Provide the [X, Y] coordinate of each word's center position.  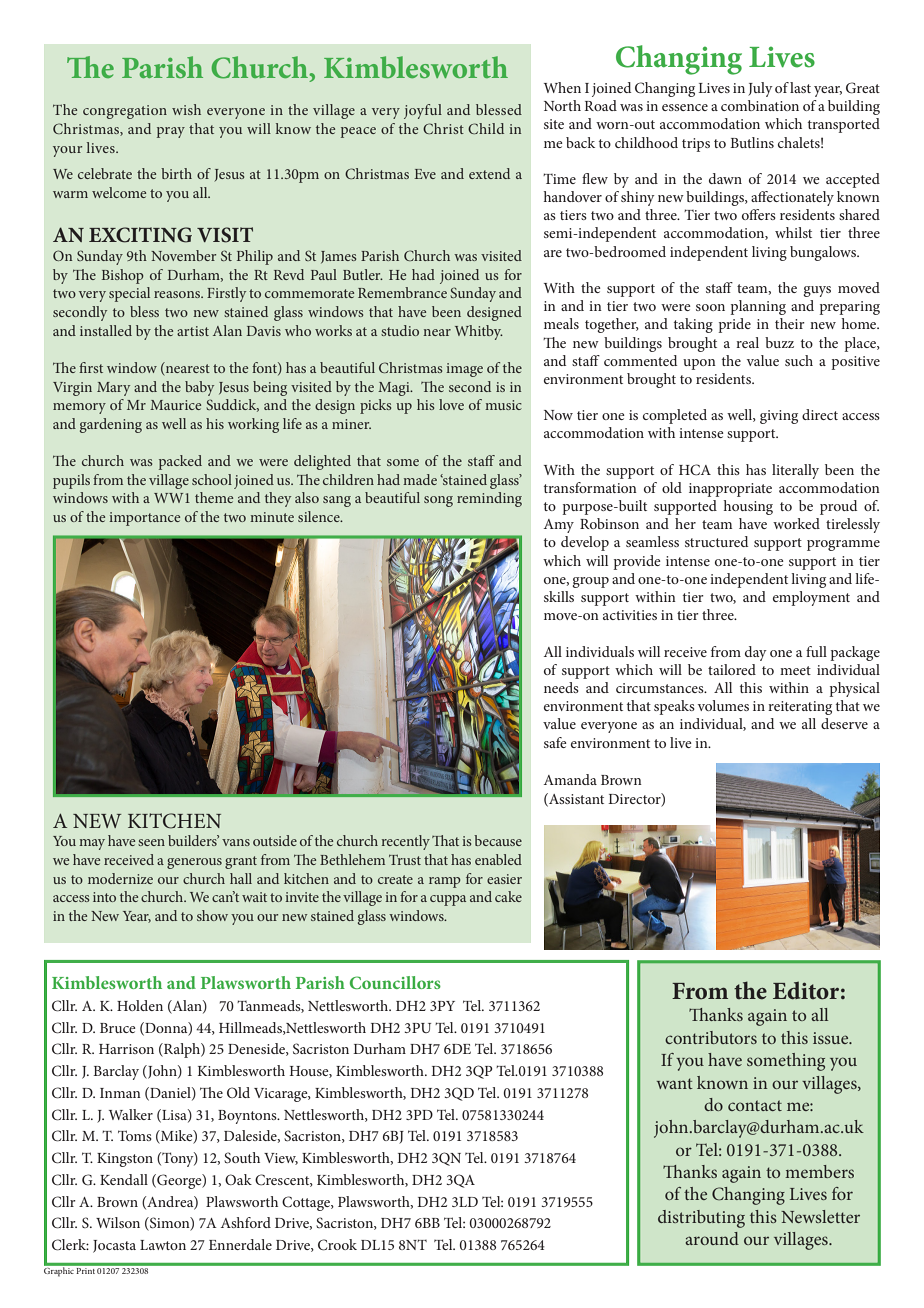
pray [171, 132]
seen [151, 842]
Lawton [163, 1245]
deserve [844, 723]
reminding [489, 499]
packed [180, 462]
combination [760, 105]
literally [795, 471]
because [498, 840]
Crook [337, 1245]
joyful [423, 111]
